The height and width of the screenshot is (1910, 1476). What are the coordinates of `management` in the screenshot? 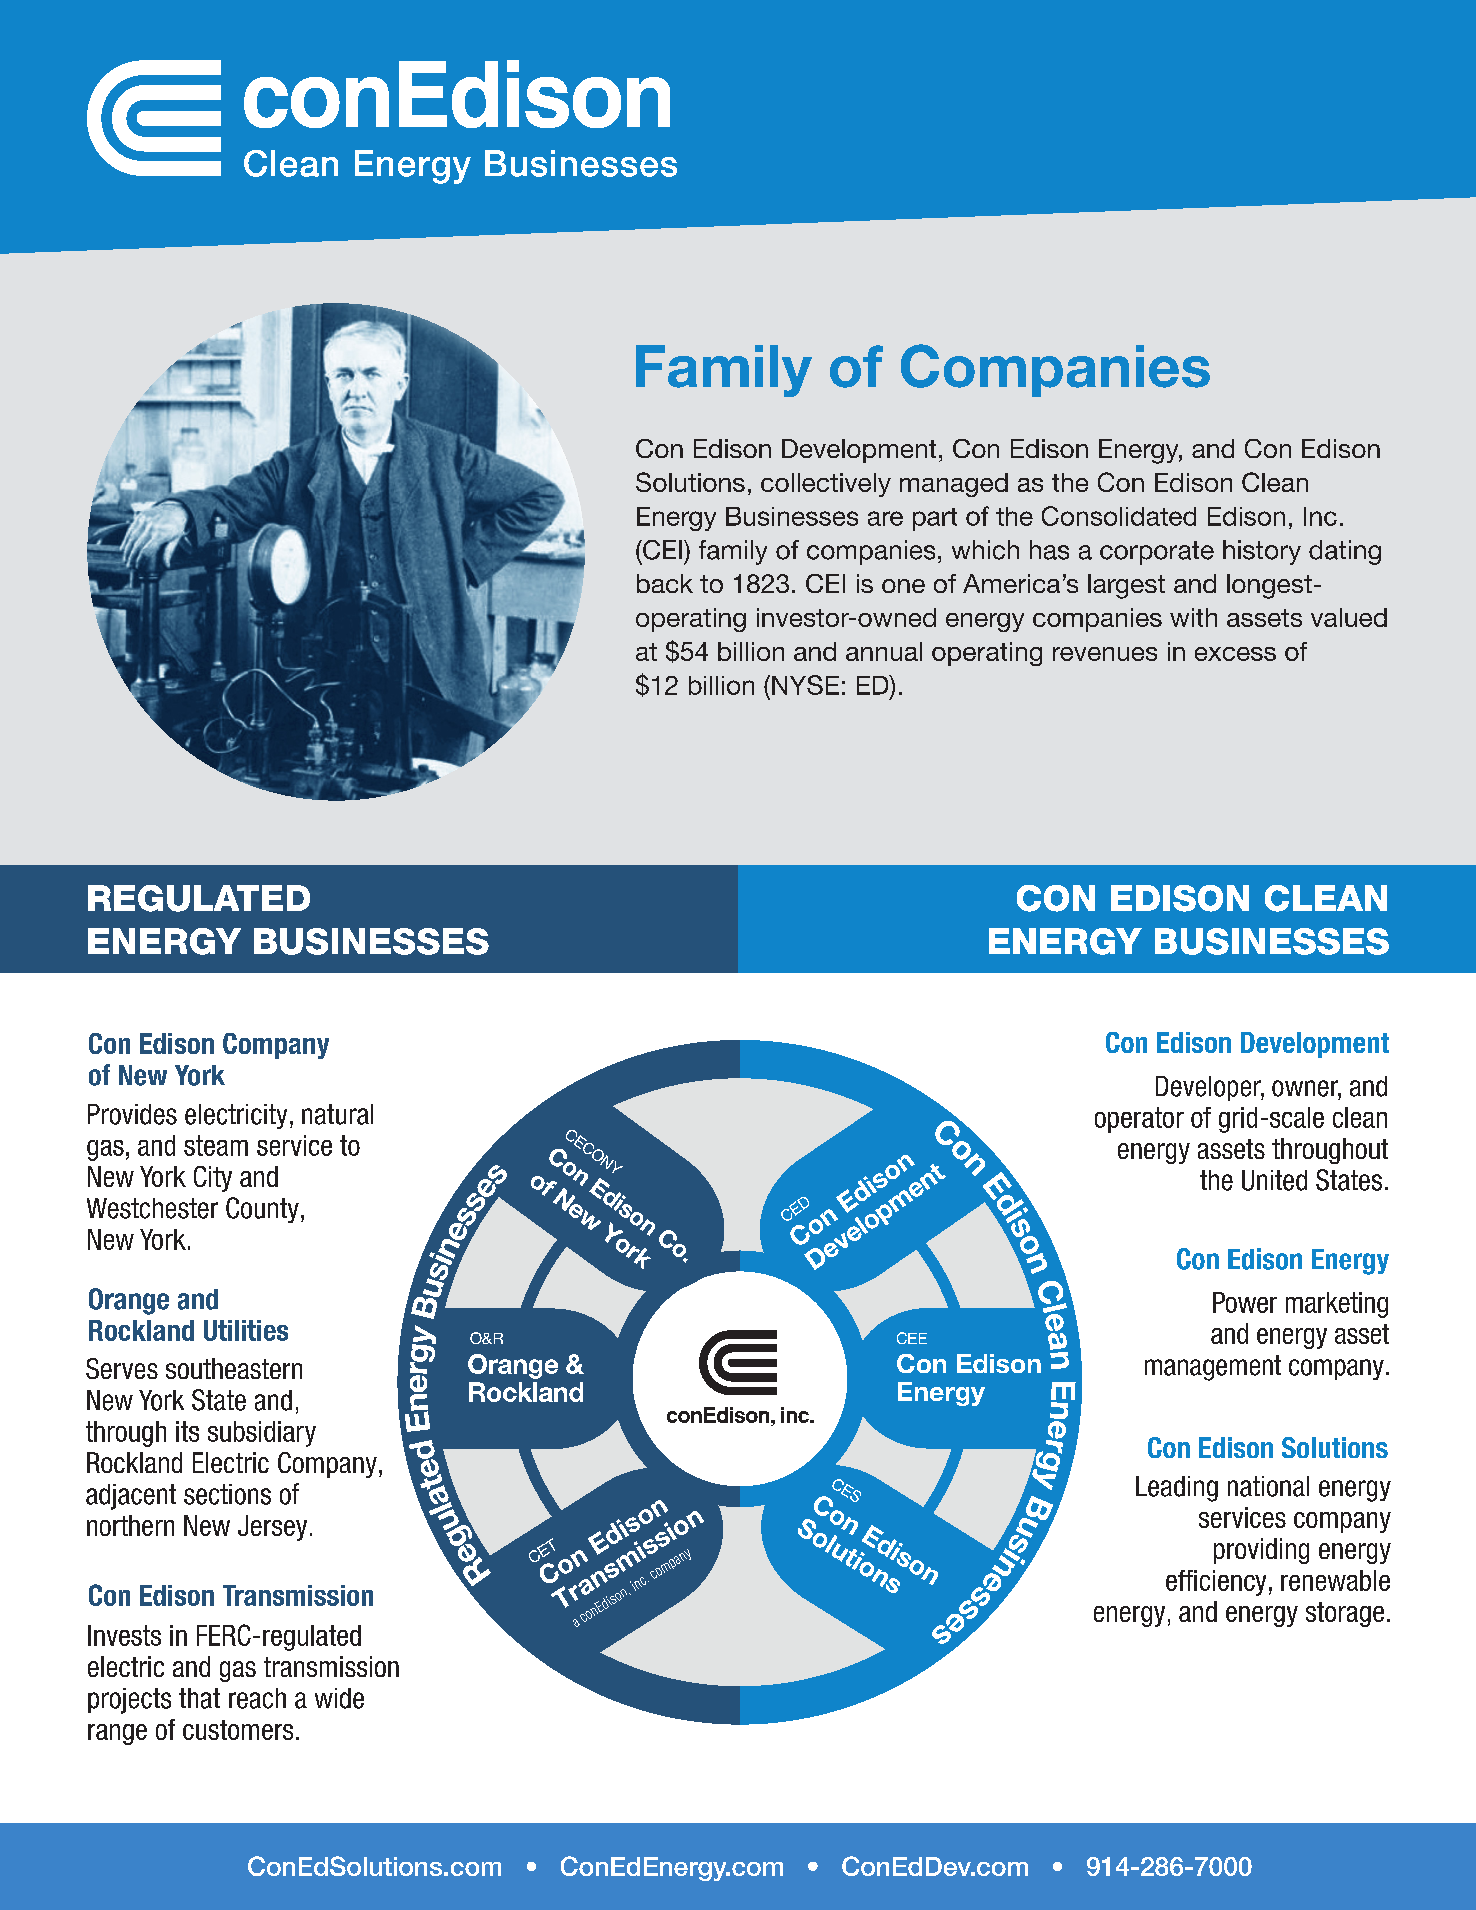 It's located at (1213, 1368).
